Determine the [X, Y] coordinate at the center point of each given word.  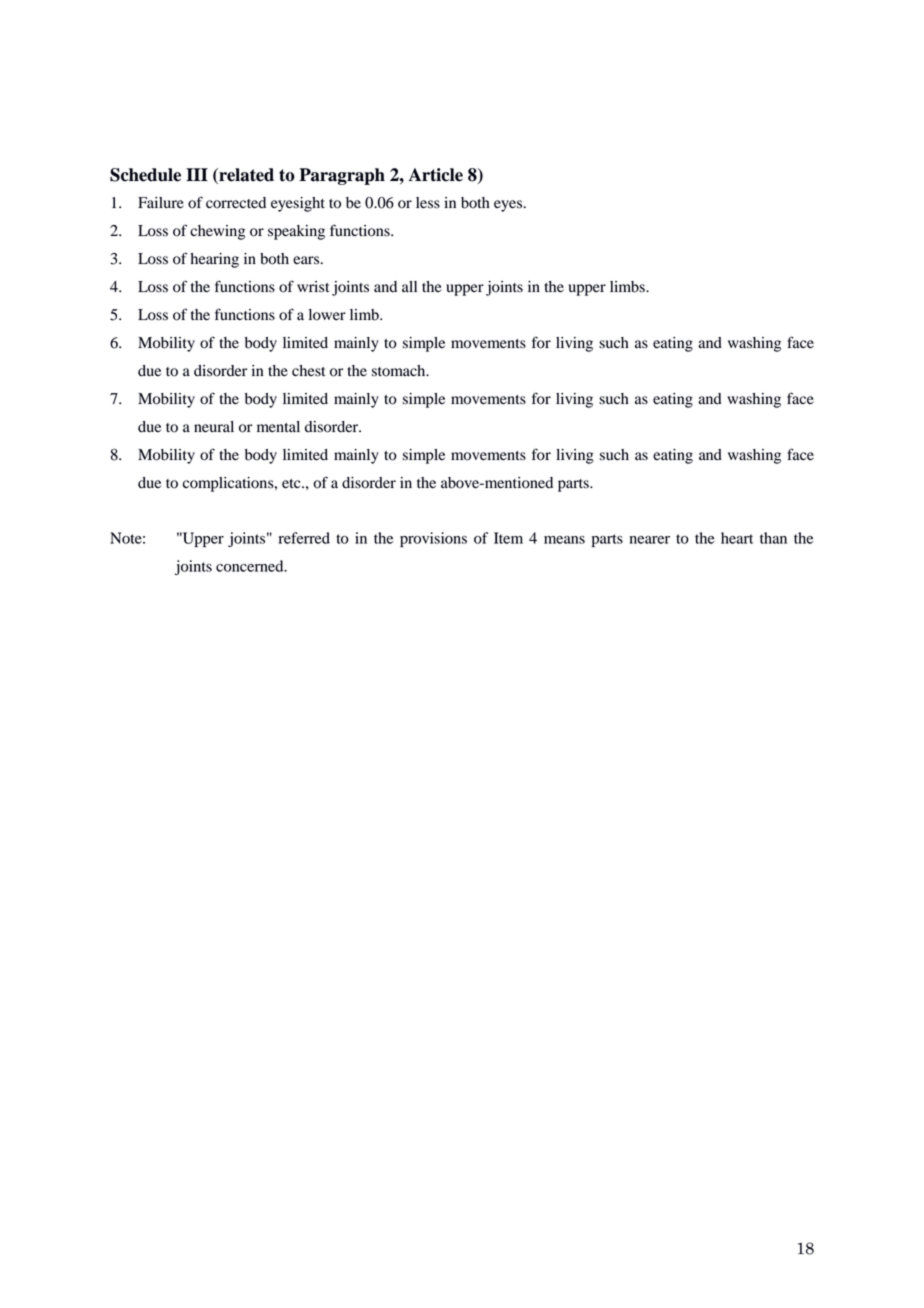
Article [435, 175]
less [428, 203]
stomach [400, 371]
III [197, 174]
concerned [251, 566]
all [409, 286]
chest [308, 371]
